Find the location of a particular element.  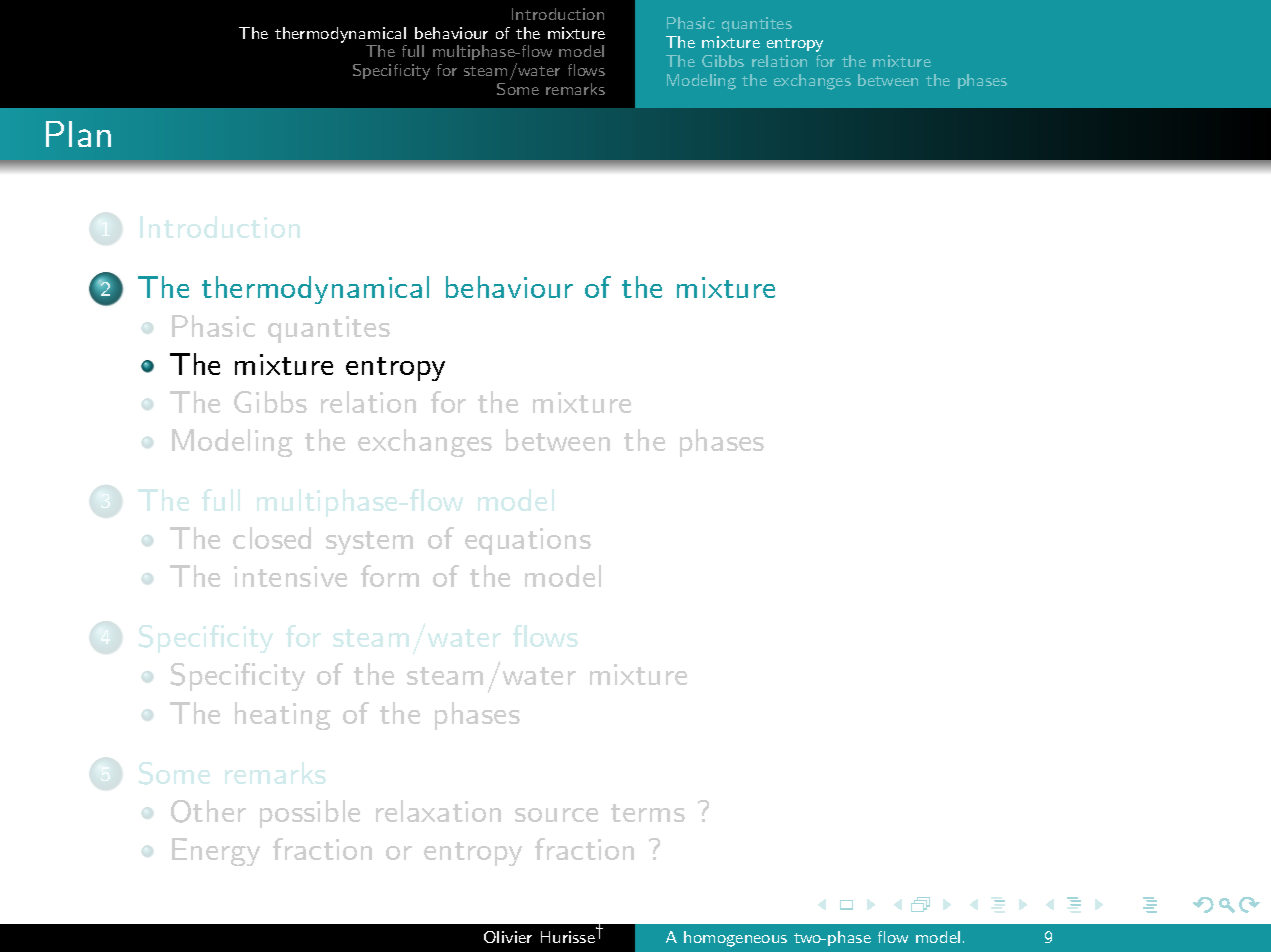

form is located at coordinates (390, 576).
